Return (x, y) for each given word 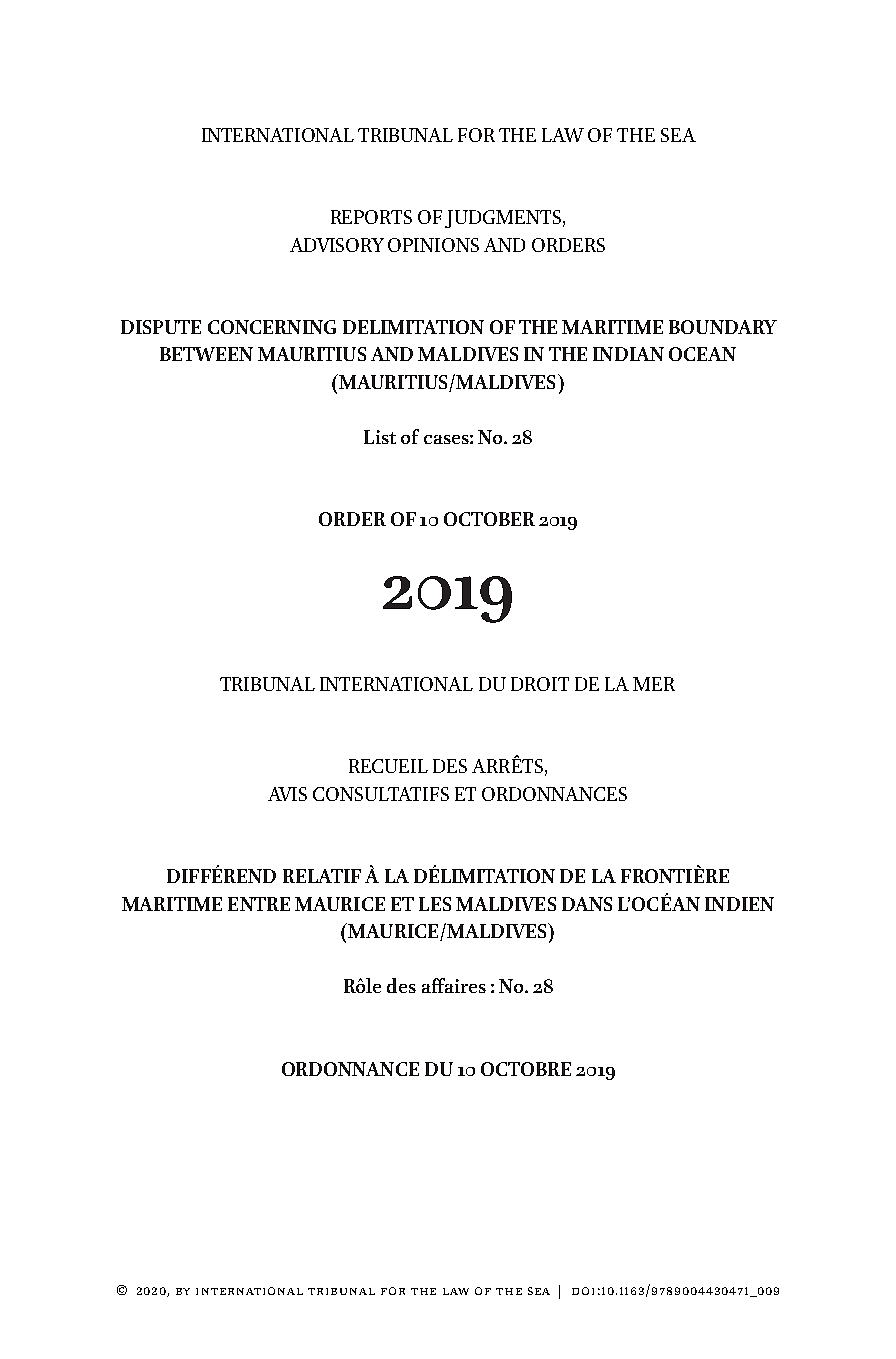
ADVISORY (337, 245)
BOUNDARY (723, 327)
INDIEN (739, 904)
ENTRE (259, 904)
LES (435, 904)
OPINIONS (433, 245)
